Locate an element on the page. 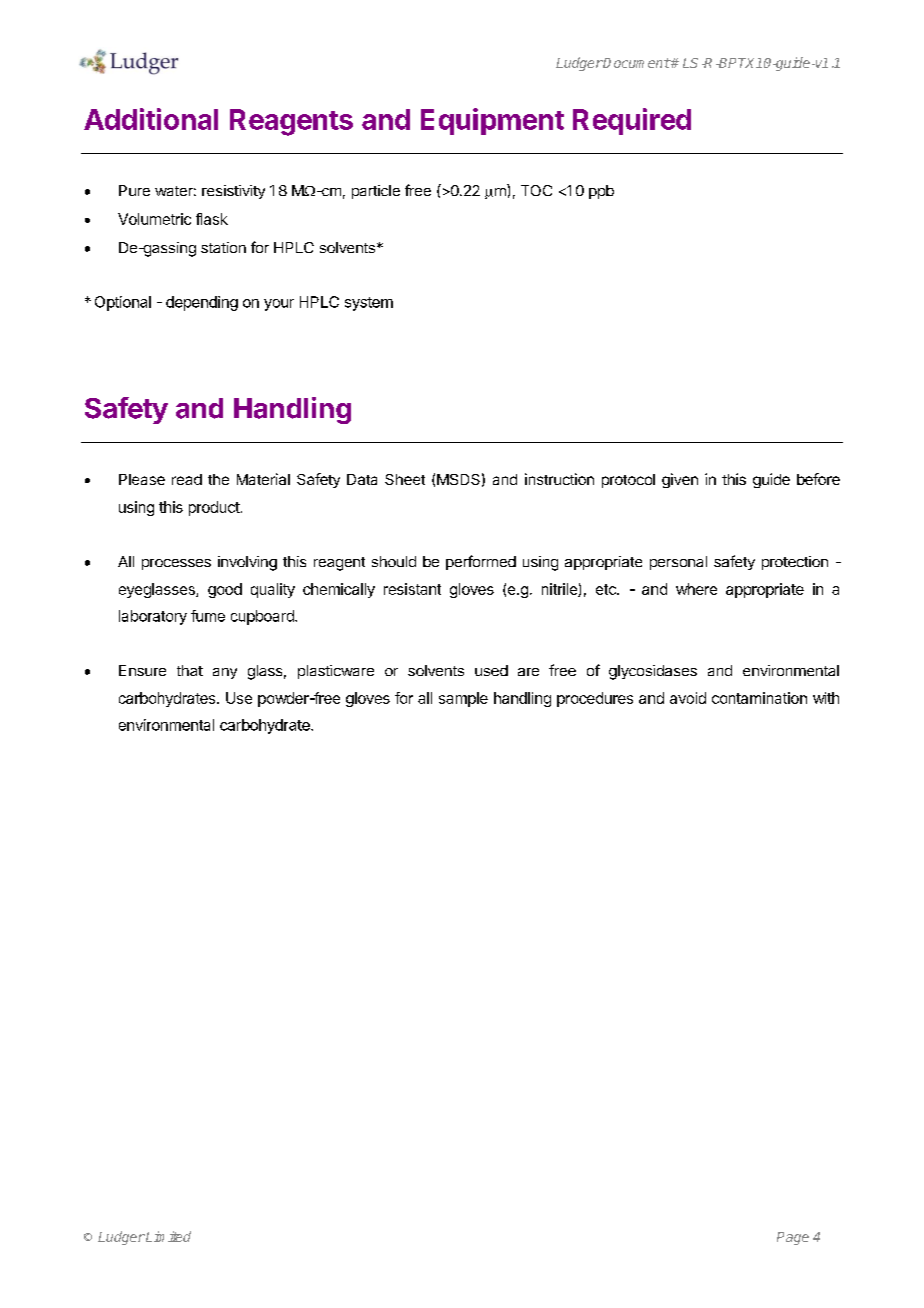 The height and width of the image is (1308, 924). any is located at coordinates (225, 673).
